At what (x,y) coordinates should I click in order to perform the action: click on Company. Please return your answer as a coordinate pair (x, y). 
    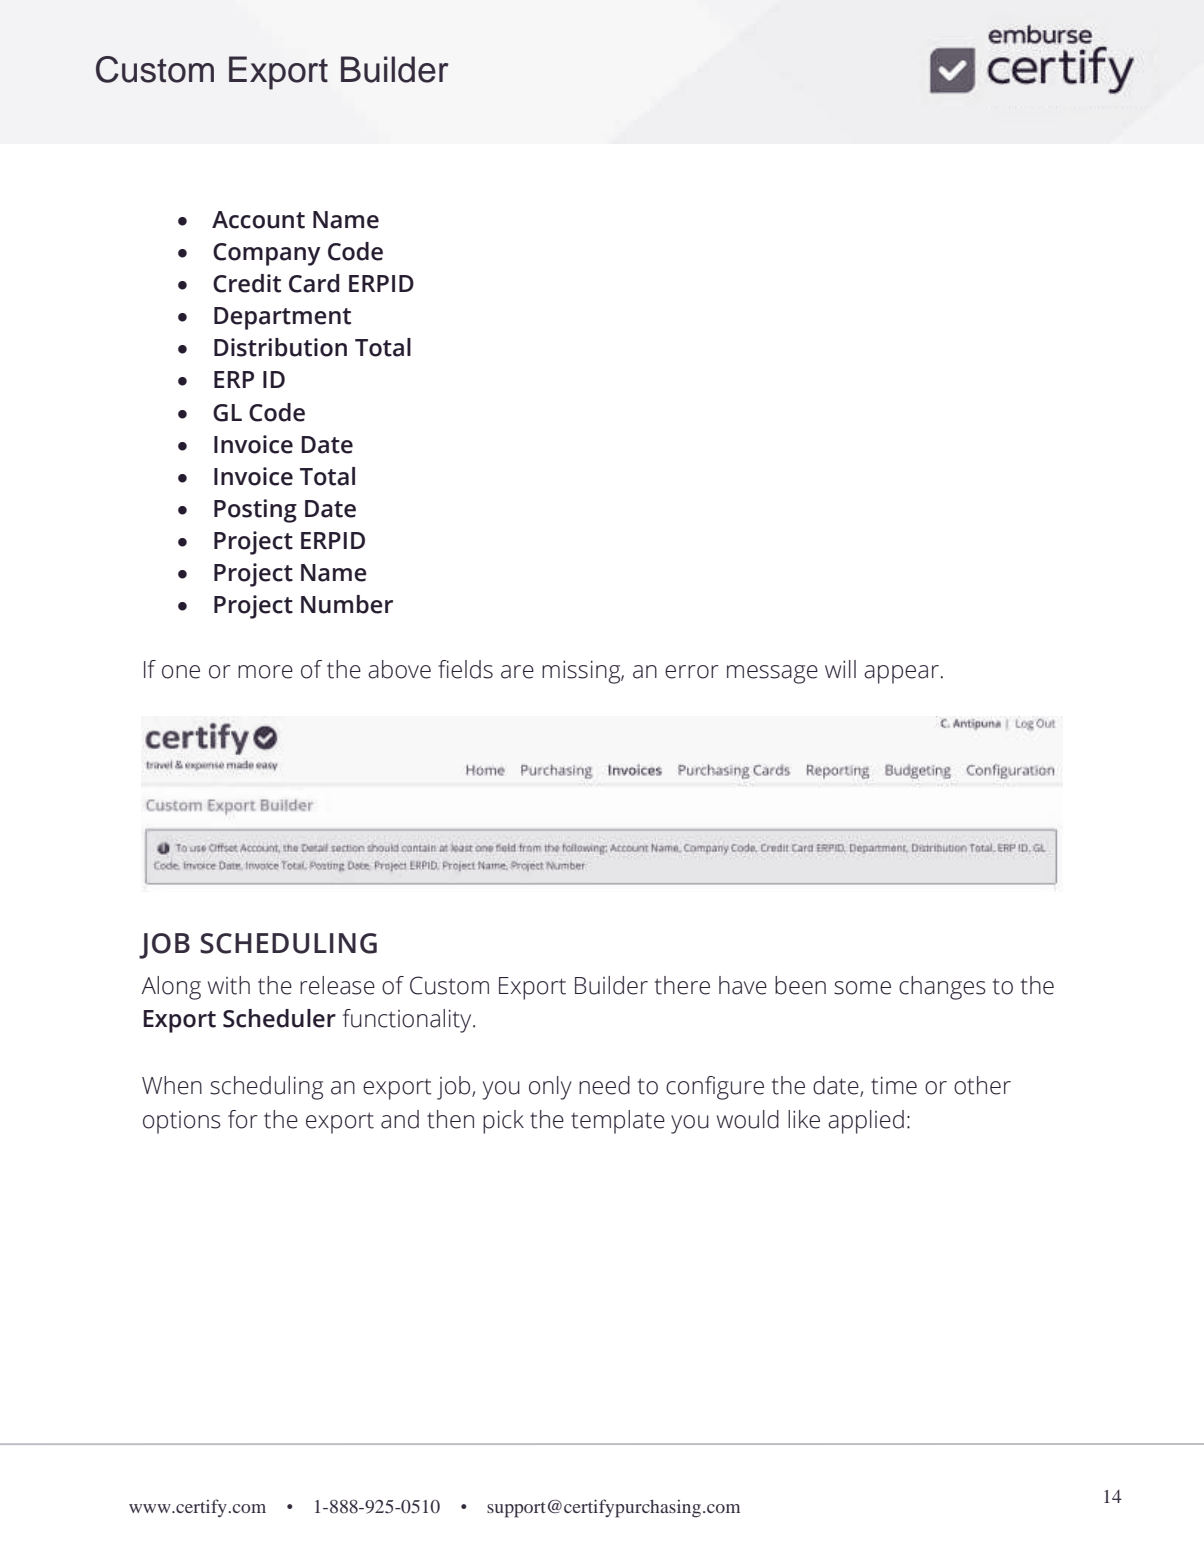
    Looking at the image, I should click on (267, 254).
